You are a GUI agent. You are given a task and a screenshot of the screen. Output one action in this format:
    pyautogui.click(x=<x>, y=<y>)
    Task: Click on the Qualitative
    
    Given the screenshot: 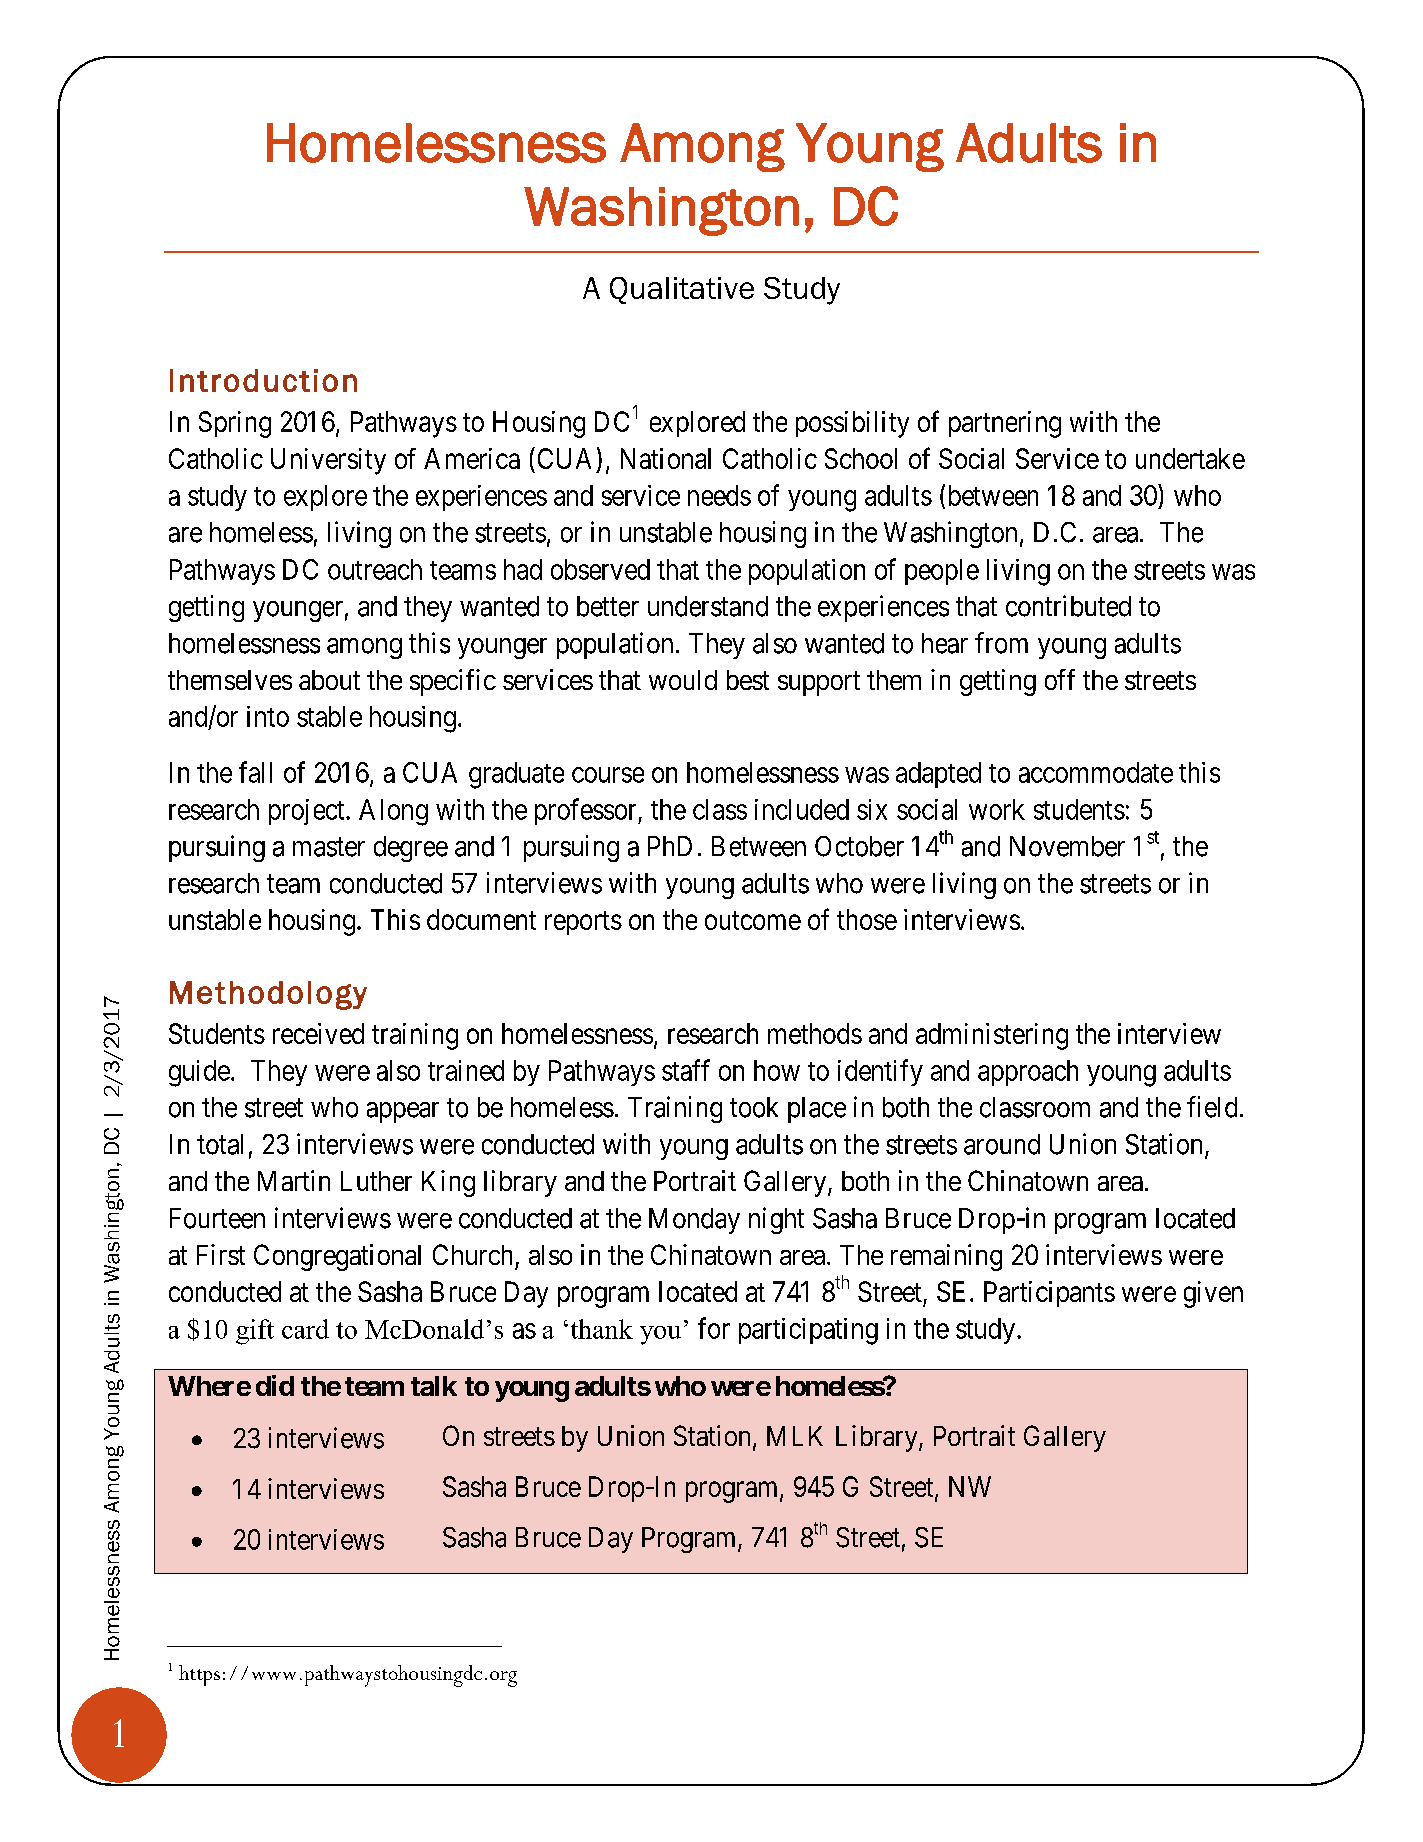 What is the action you would take?
    pyautogui.click(x=682, y=290)
